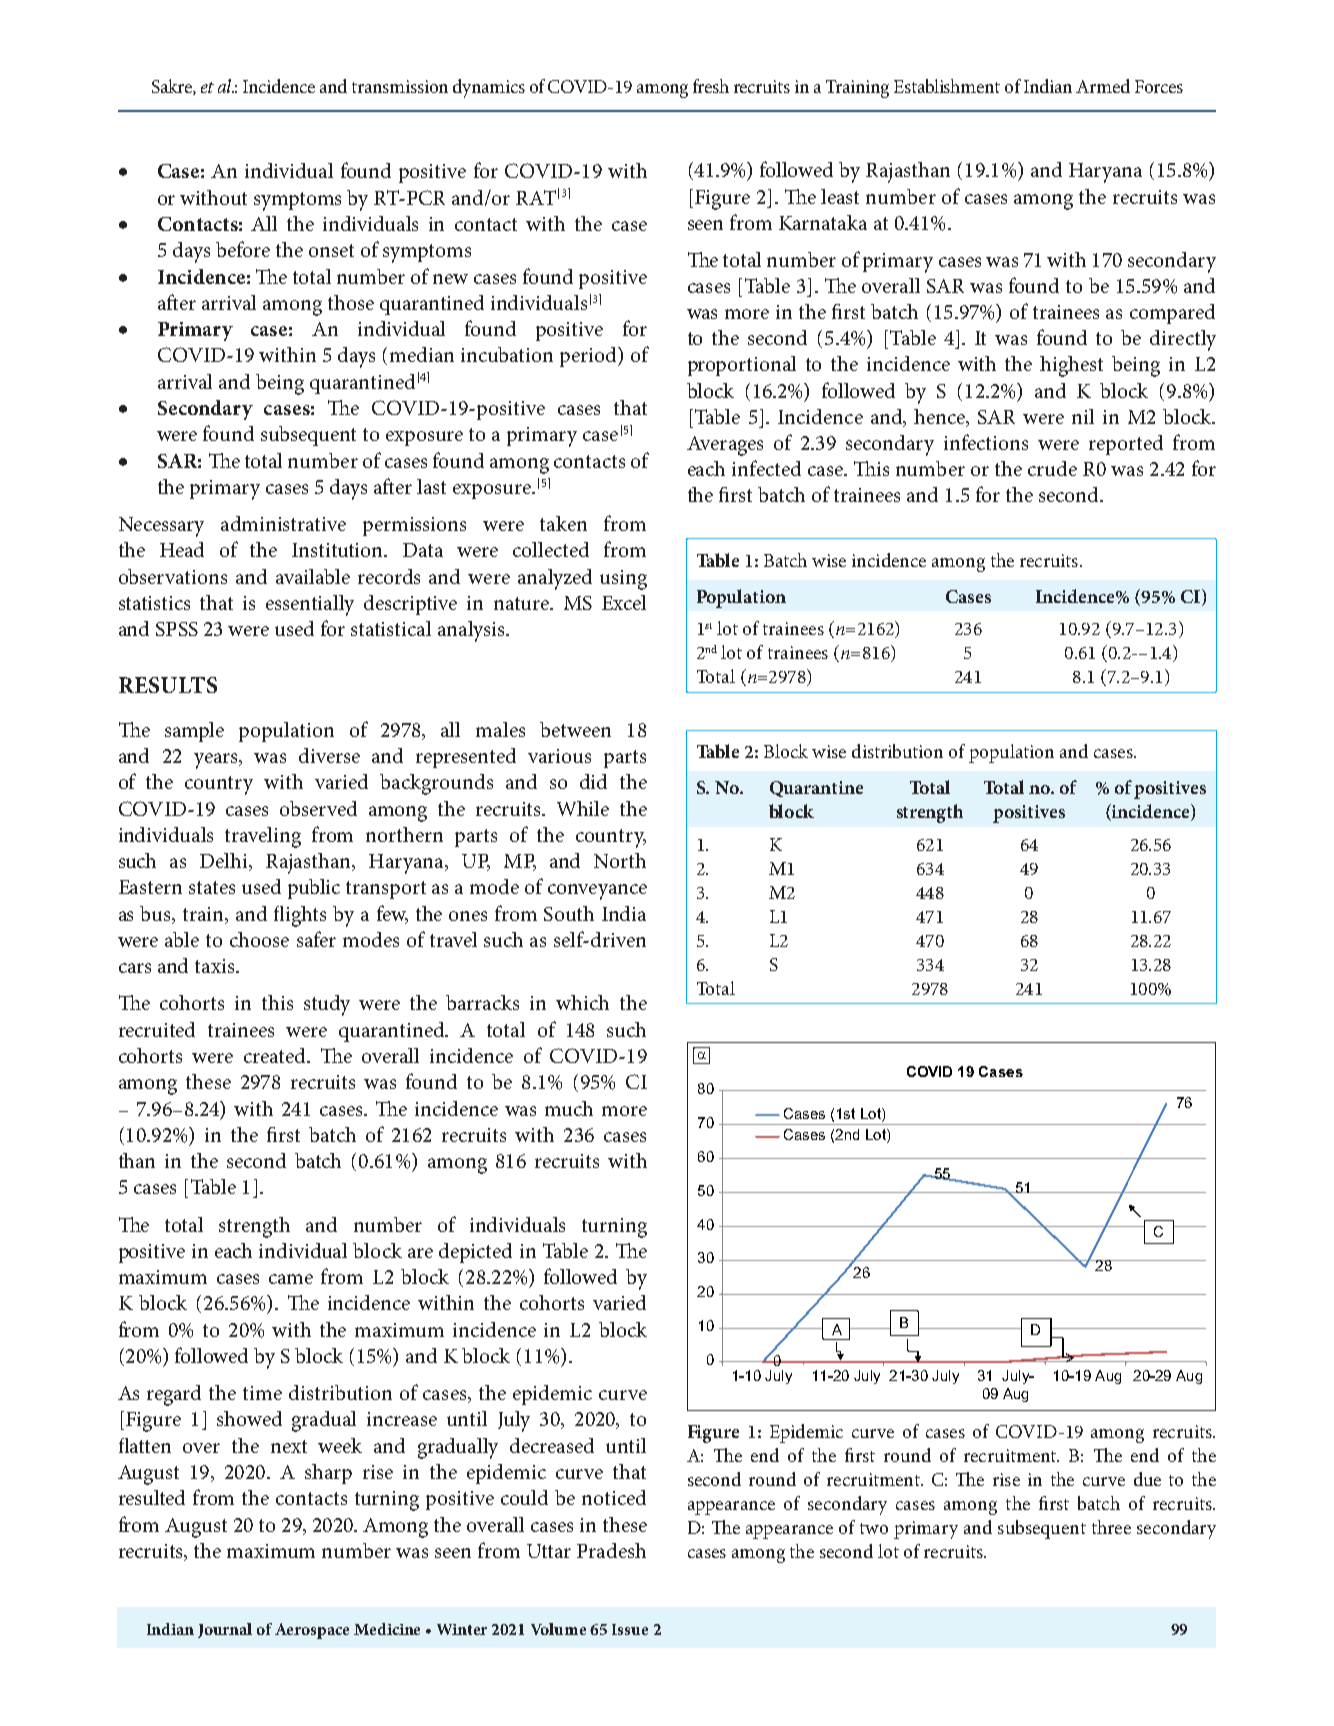 Image resolution: width=1334 pixels, height=1726 pixels. I want to click on depicted, so click(475, 1253).
